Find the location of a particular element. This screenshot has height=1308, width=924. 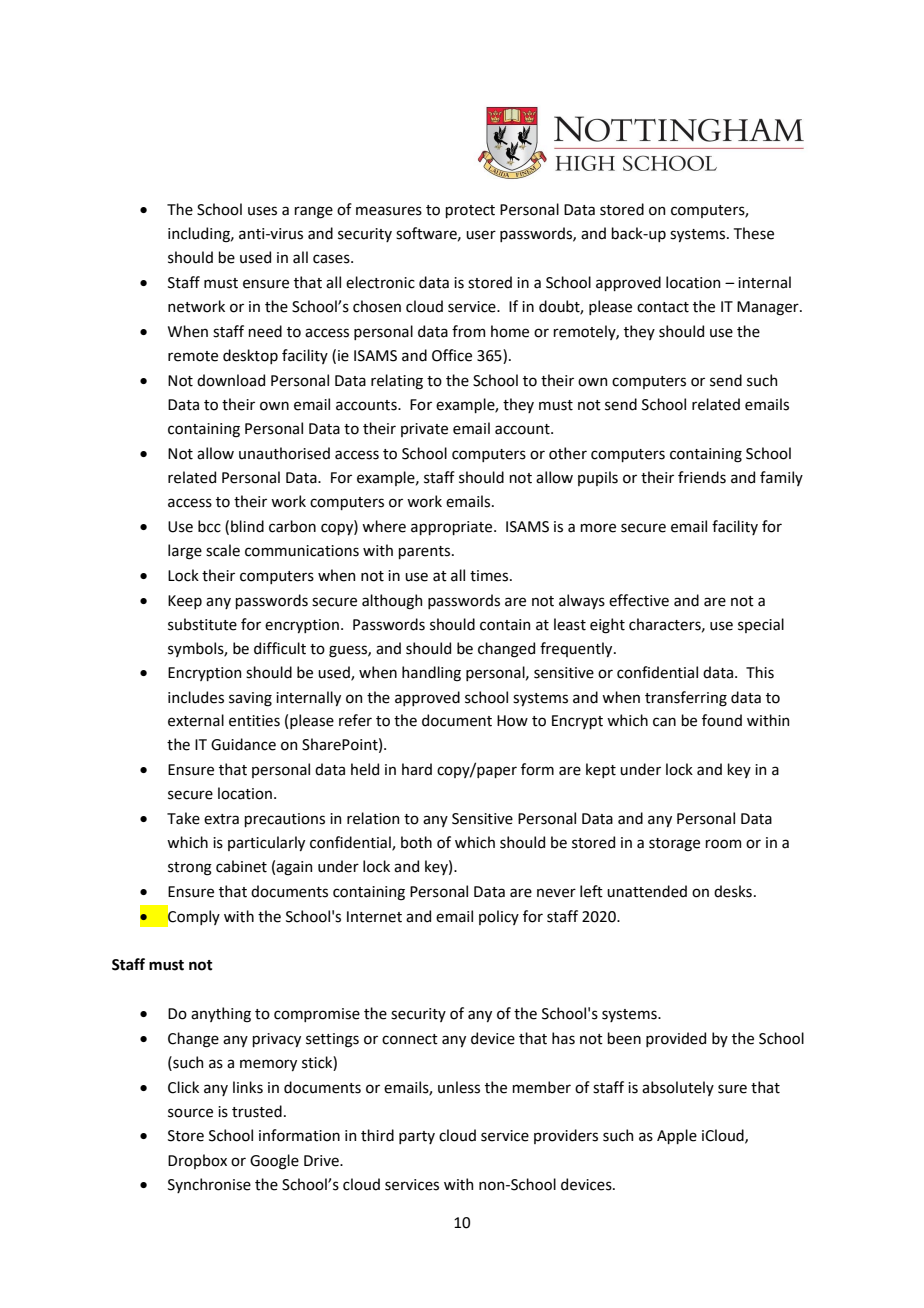

How is located at coordinates (512, 721).
